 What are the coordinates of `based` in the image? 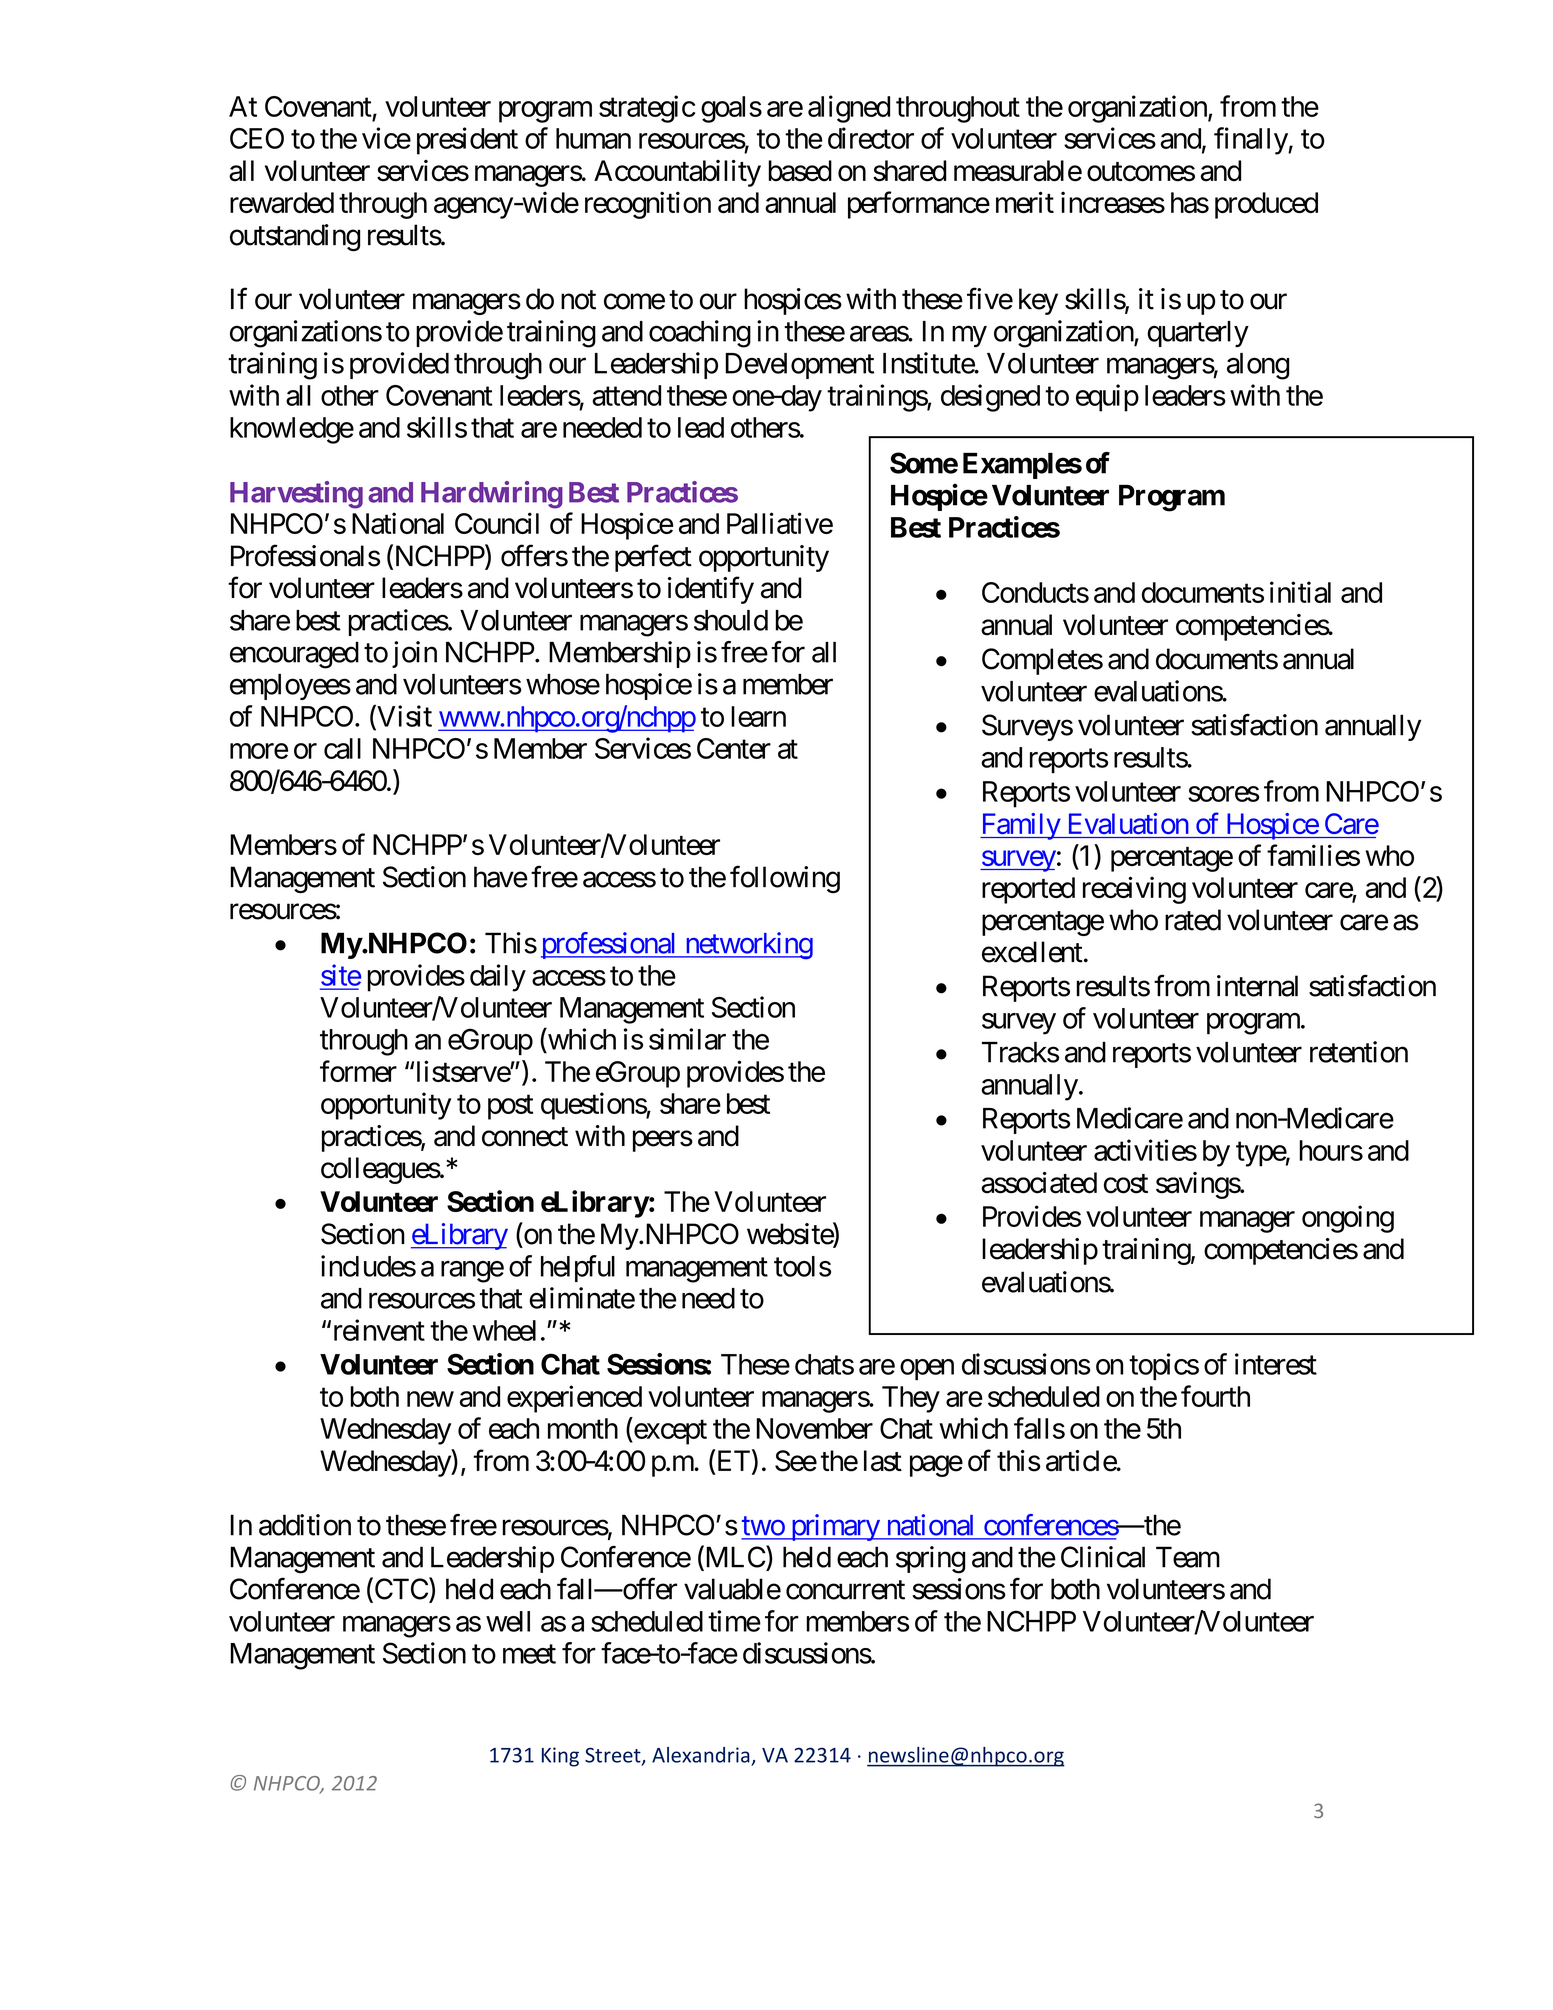 It's located at (800, 171).
